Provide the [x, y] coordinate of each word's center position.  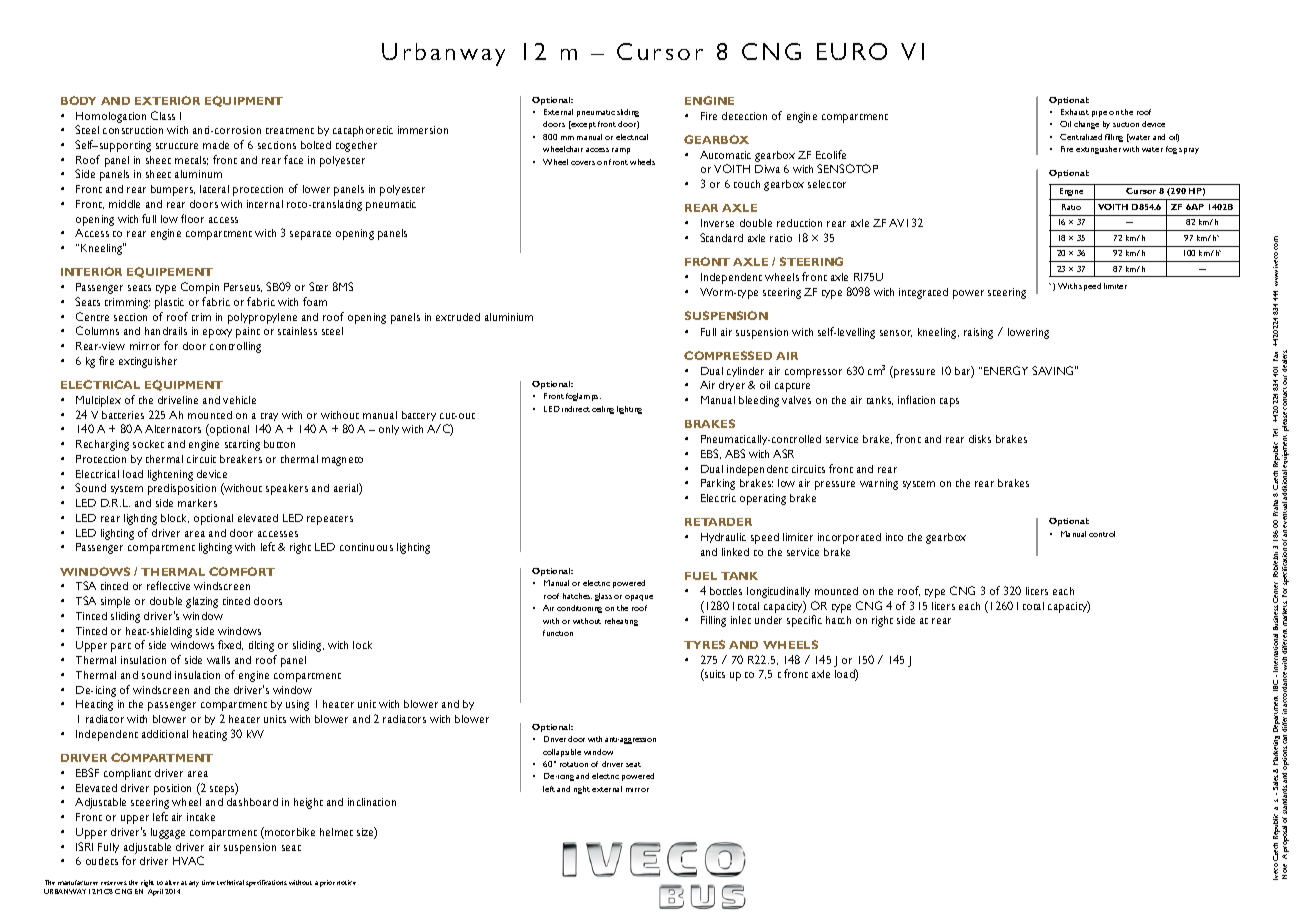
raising [978, 333]
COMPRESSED [728, 355]
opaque [639, 598]
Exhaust [1075, 112]
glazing [202, 602]
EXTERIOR [167, 100]
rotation [574, 764]
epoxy [217, 333]
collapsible [562, 753]
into [894, 537]
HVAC [188, 860]
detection [744, 116]
